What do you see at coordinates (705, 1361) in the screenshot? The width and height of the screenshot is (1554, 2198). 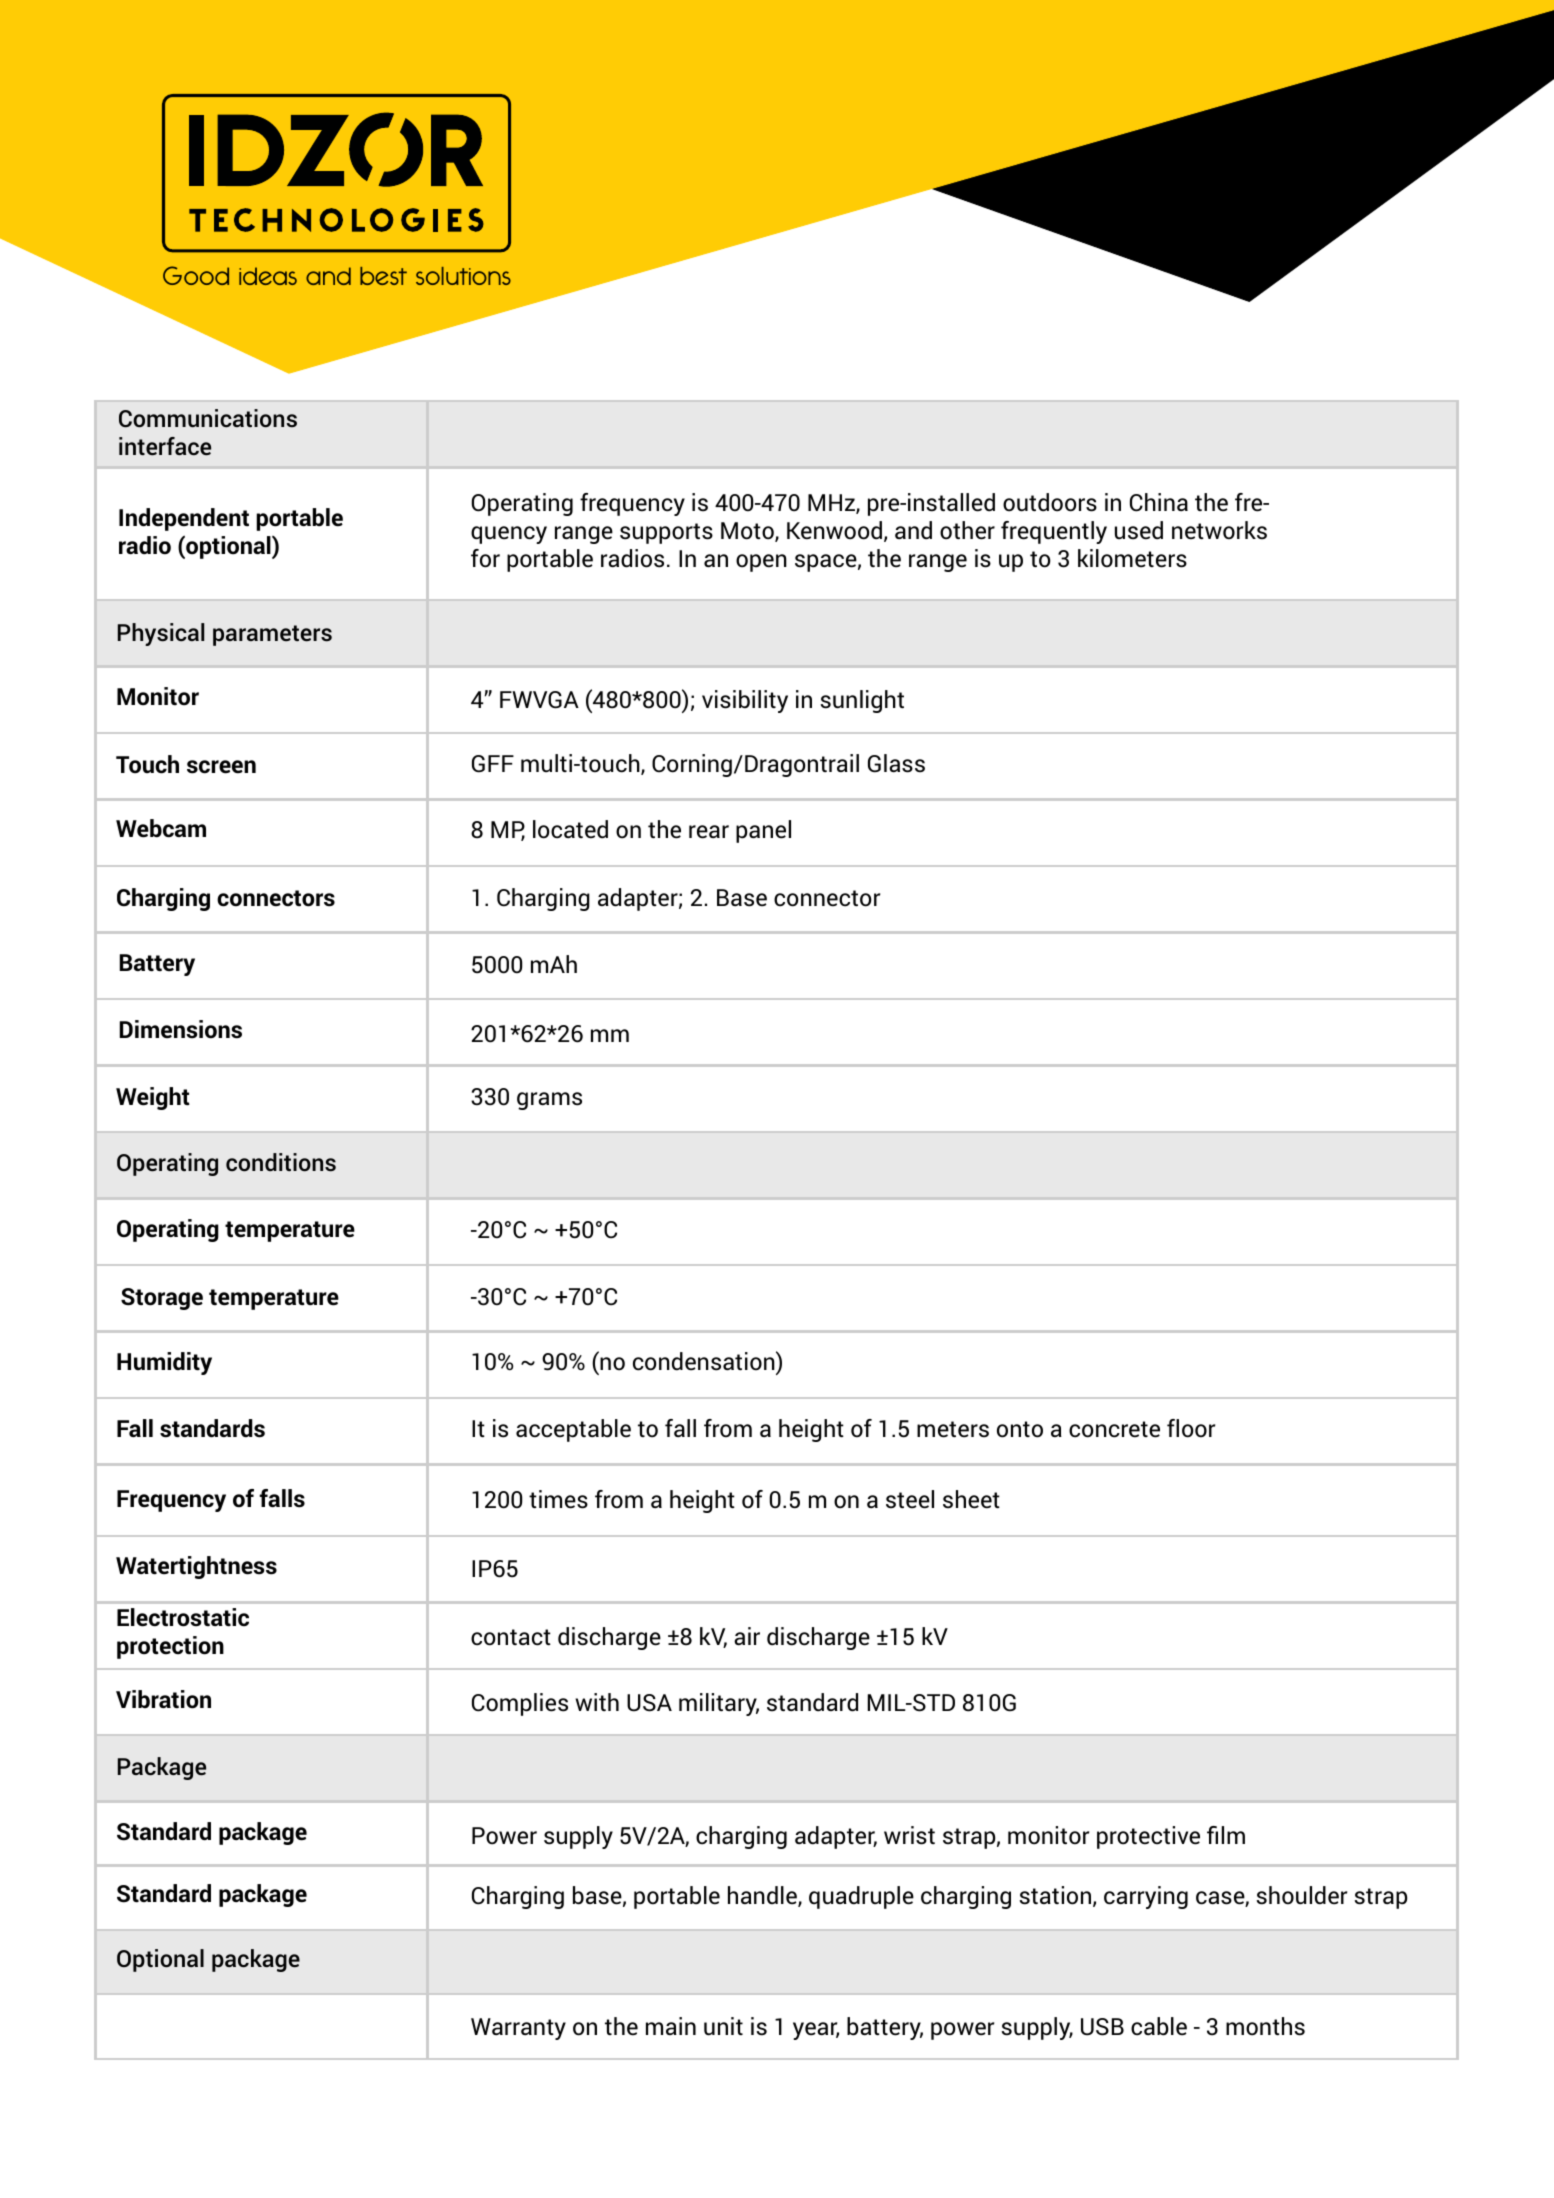 I see `condensation` at bounding box center [705, 1361].
